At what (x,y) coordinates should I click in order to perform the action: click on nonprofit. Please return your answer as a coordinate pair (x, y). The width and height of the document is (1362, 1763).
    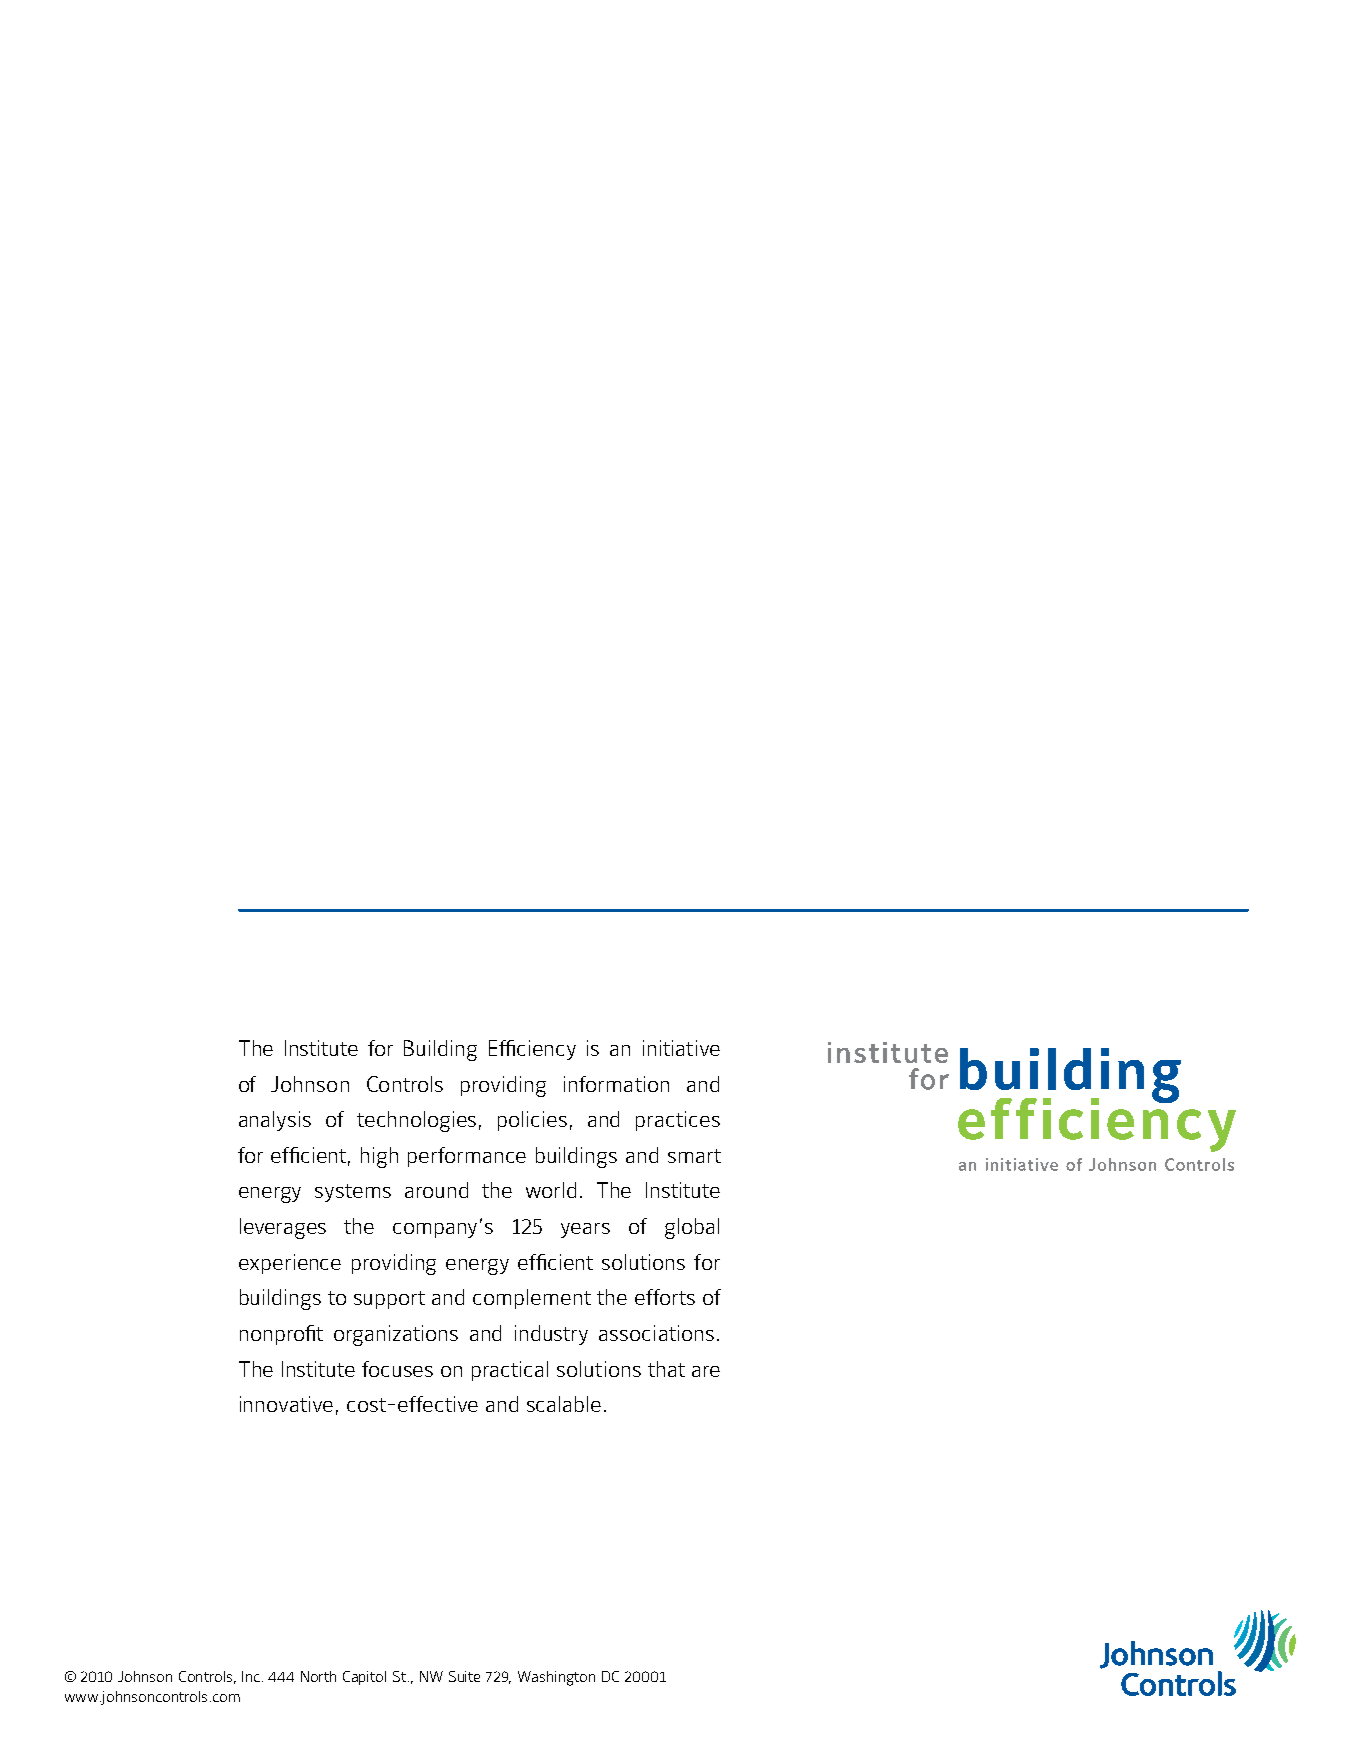
    Looking at the image, I should click on (281, 1335).
